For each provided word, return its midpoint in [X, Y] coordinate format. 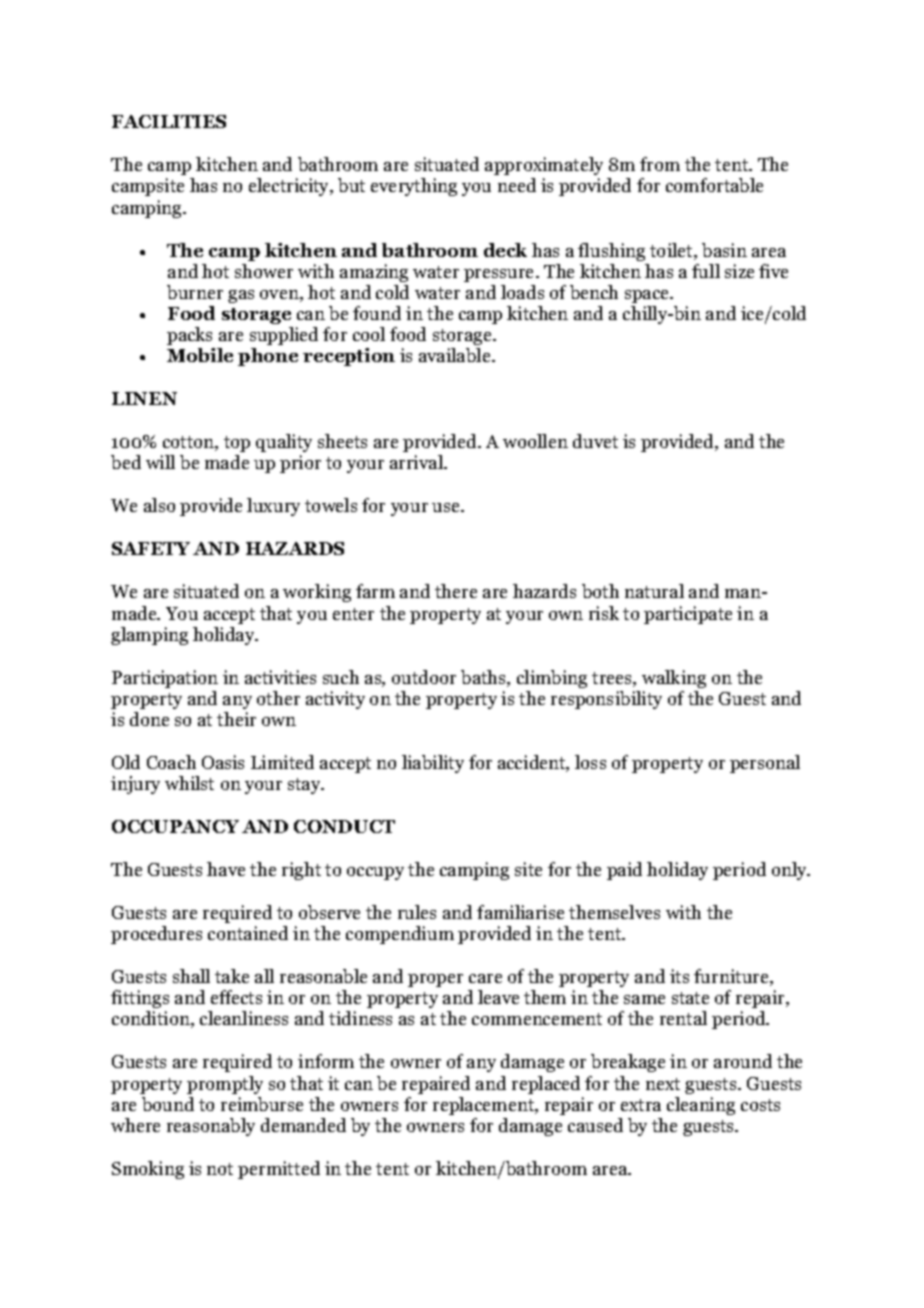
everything [414, 187]
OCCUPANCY [175, 826]
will [160, 462]
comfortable [714, 185]
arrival [417, 462]
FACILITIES [169, 121]
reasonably [211, 1127]
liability [433, 764]
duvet [595, 441]
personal [765, 764]
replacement [485, 1106]
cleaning [701, 1106]
